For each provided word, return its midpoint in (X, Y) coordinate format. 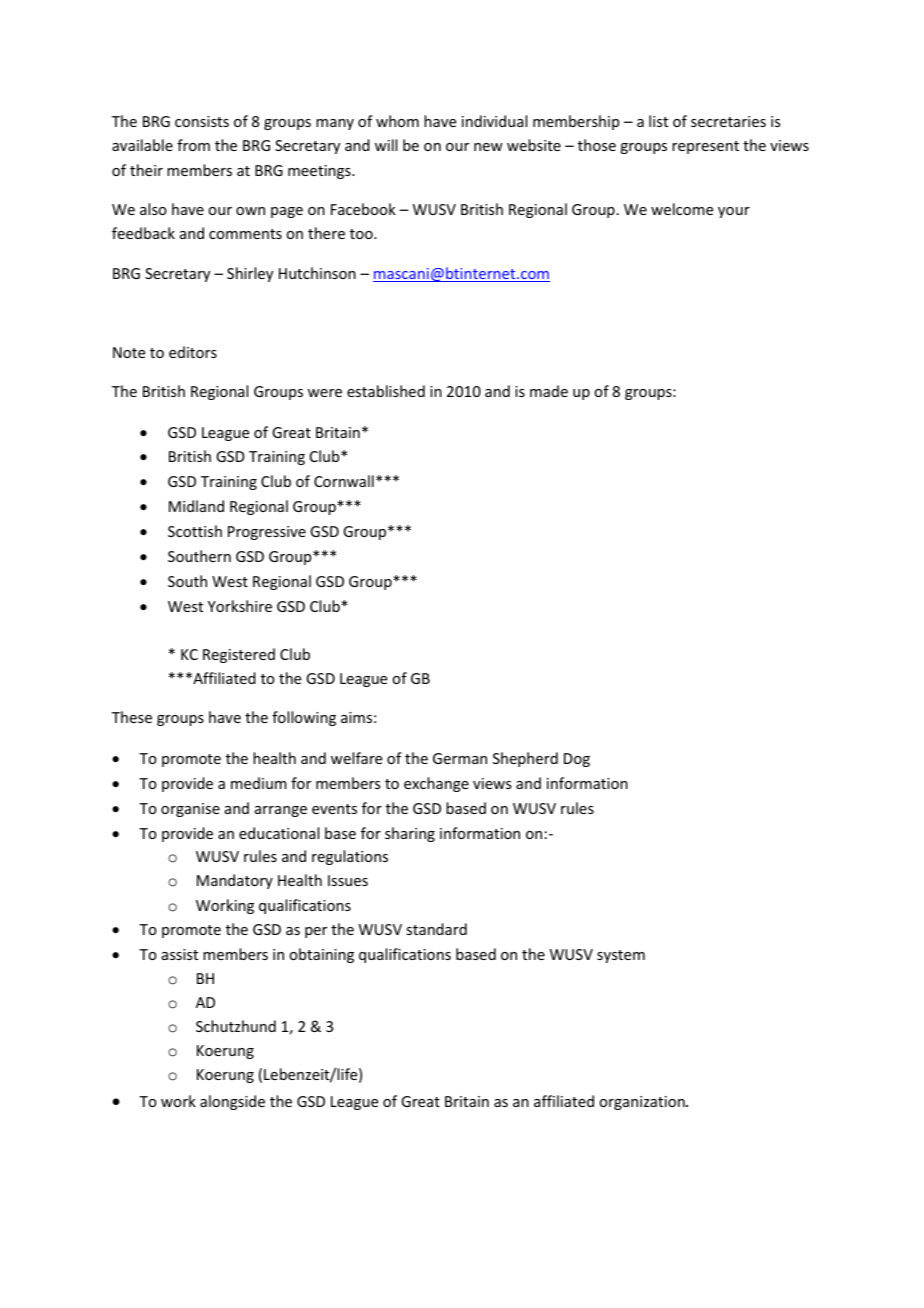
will (386, 145)
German (460, 758)
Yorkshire (240, 606)
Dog (577, 760)
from (193, 145)
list (658, 121)
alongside (232, 1102)
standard (436, 929)
